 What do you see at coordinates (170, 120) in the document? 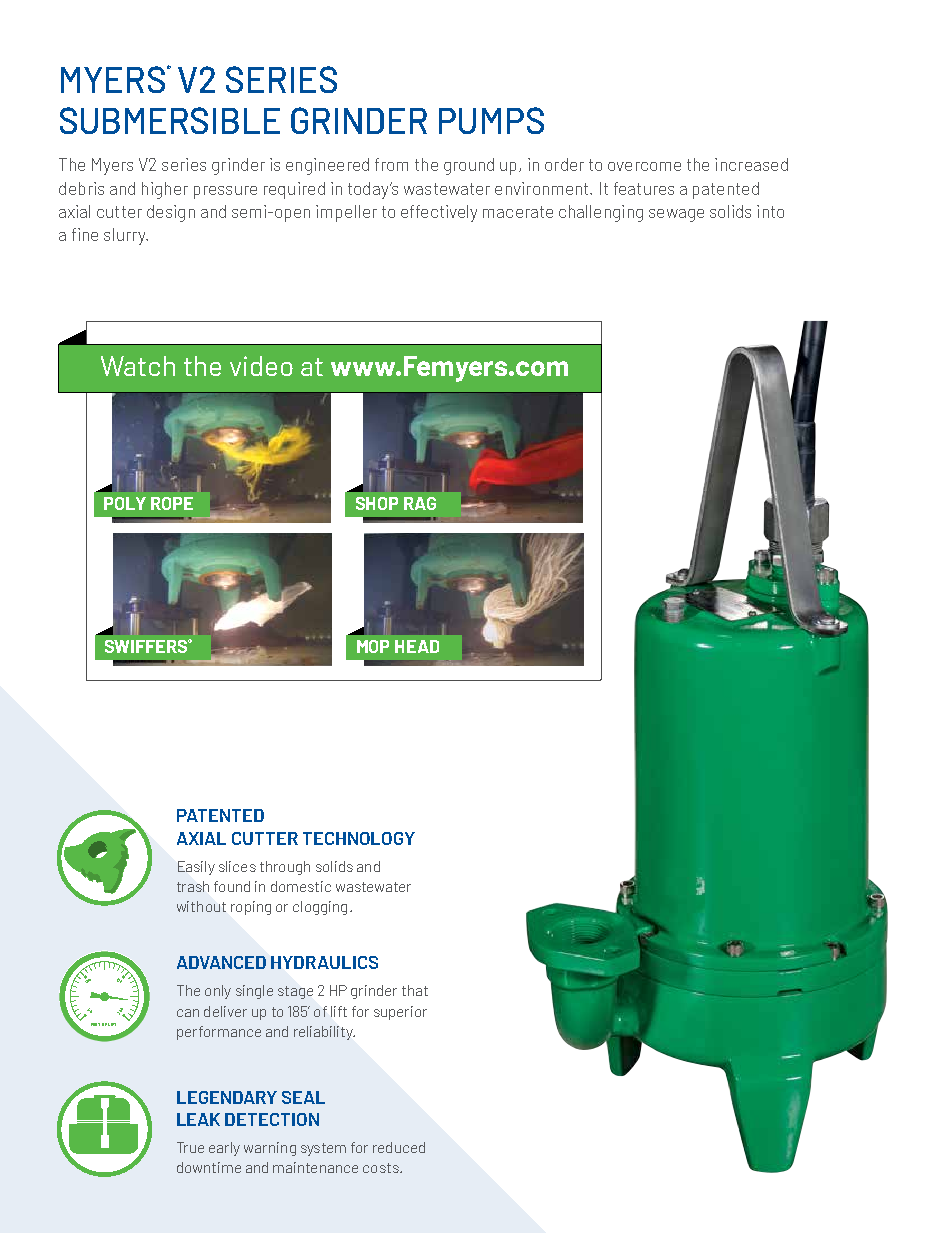
I see `SUBMERSIBLE` at bounding box center [170, 120].
